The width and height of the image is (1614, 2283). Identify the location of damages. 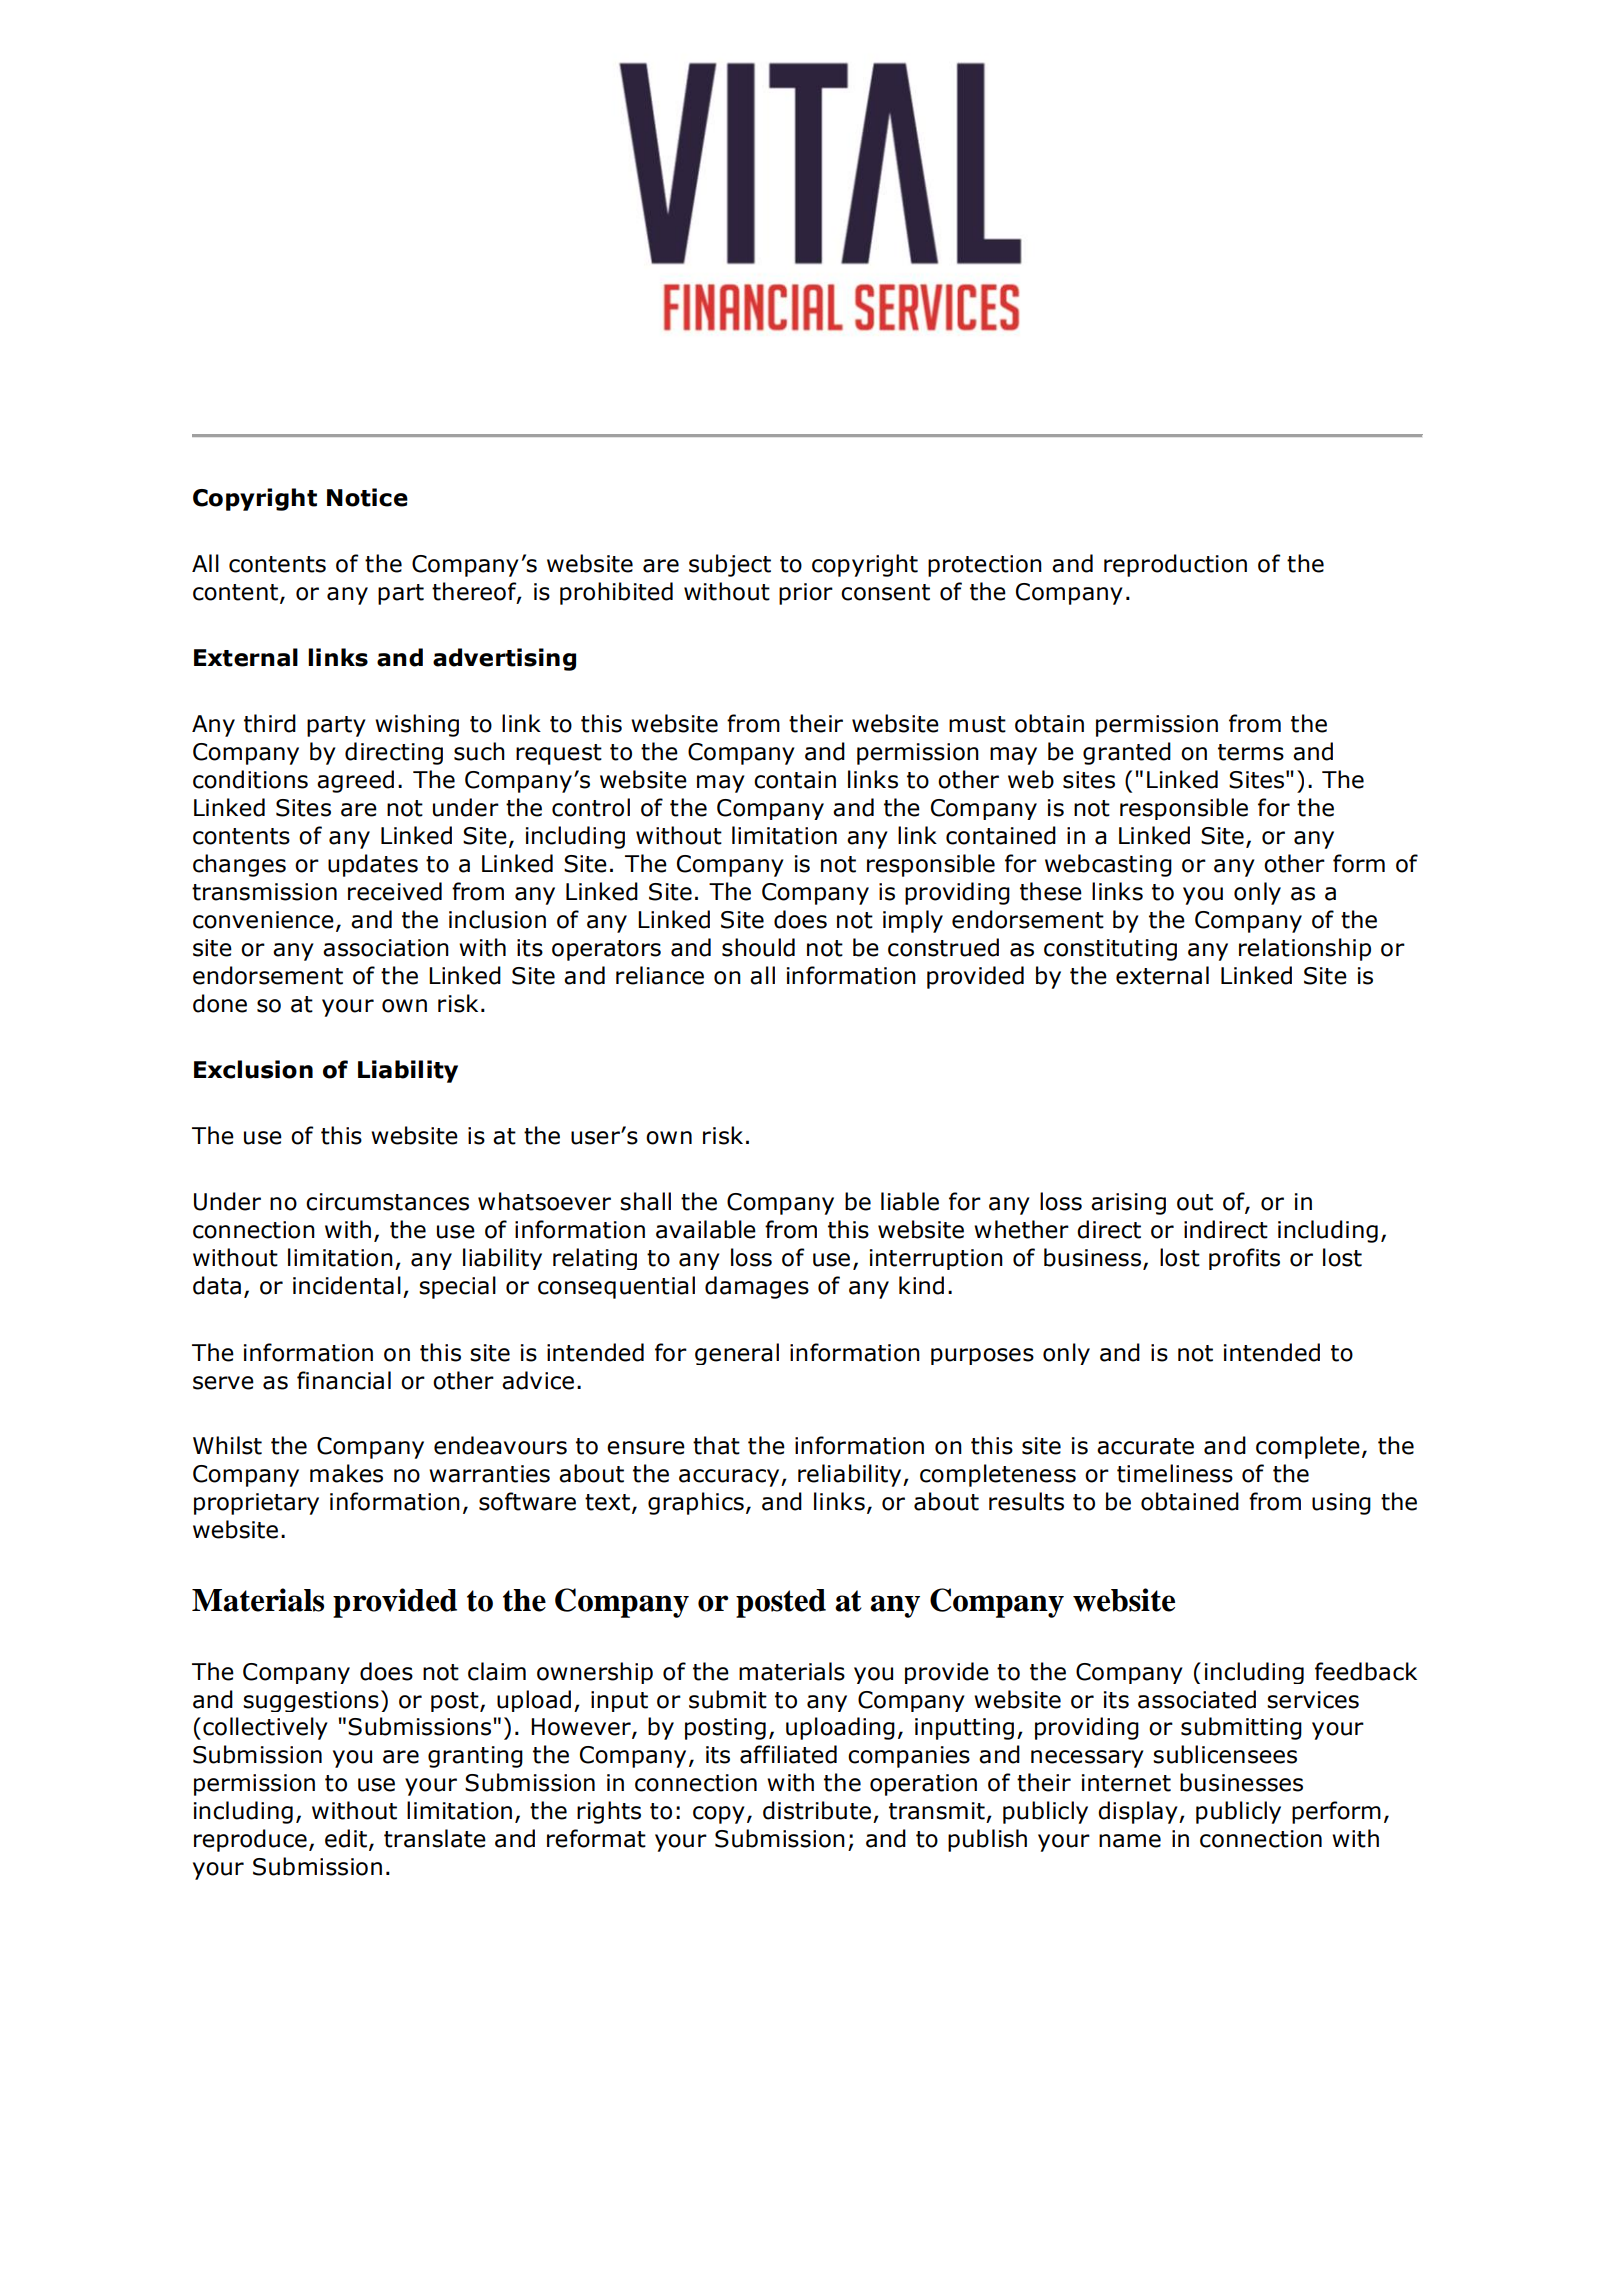
(757, 1287).
